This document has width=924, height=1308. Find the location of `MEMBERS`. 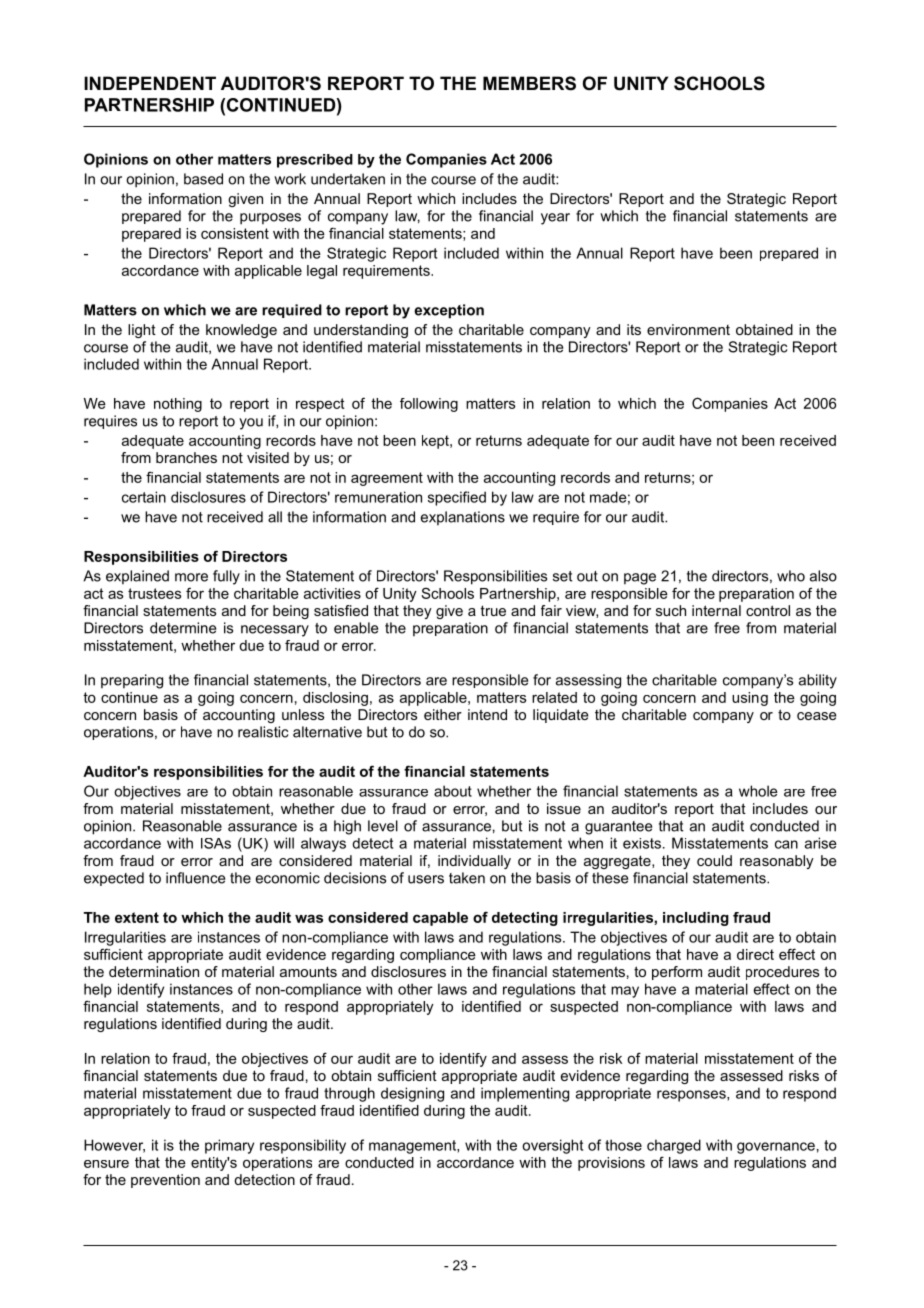

MEMBERS is located at coordinates (529, 83).
